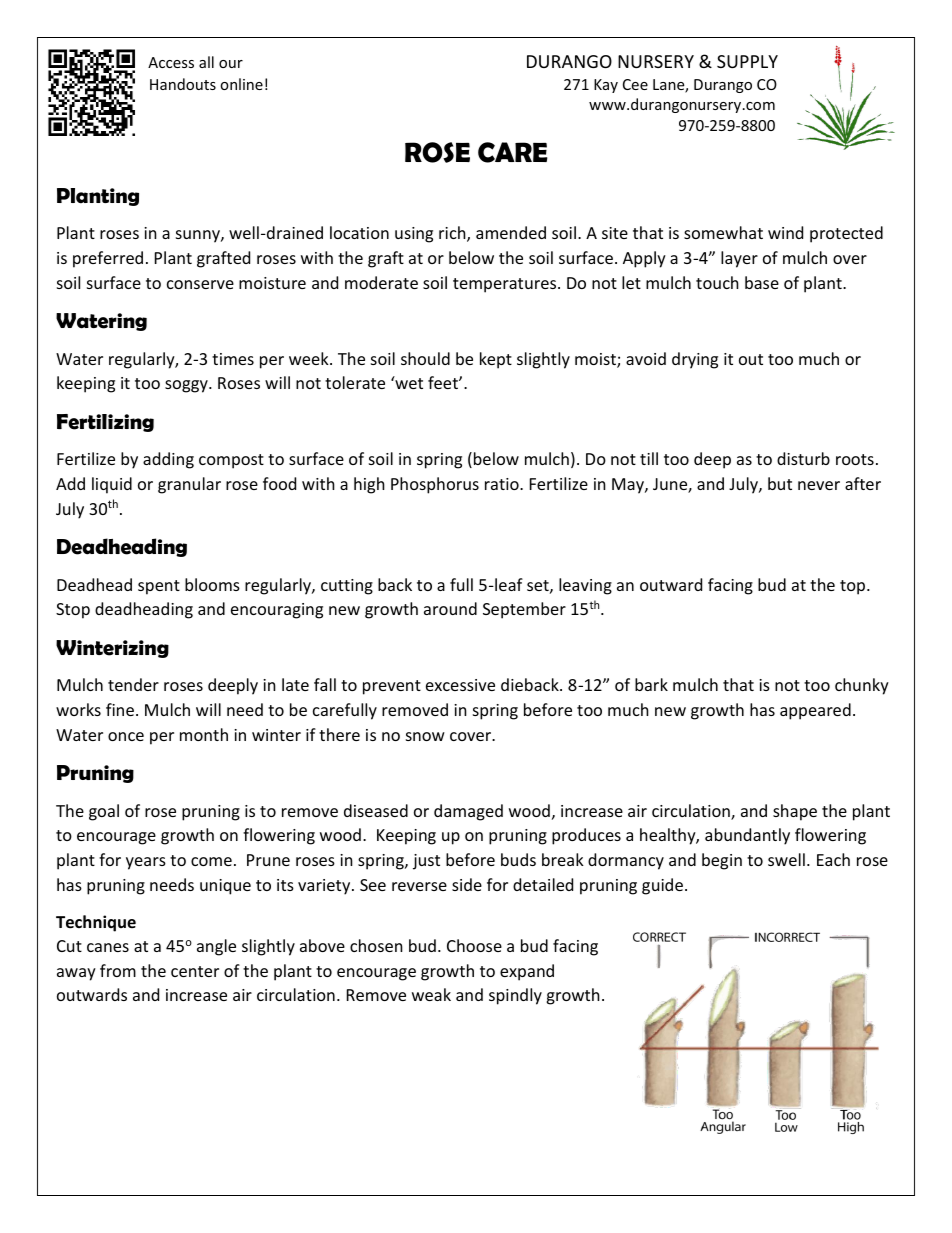  What do you see at coordinates (474, 945) in the page?
I see `Choose` at bounding box center [474, 945].
